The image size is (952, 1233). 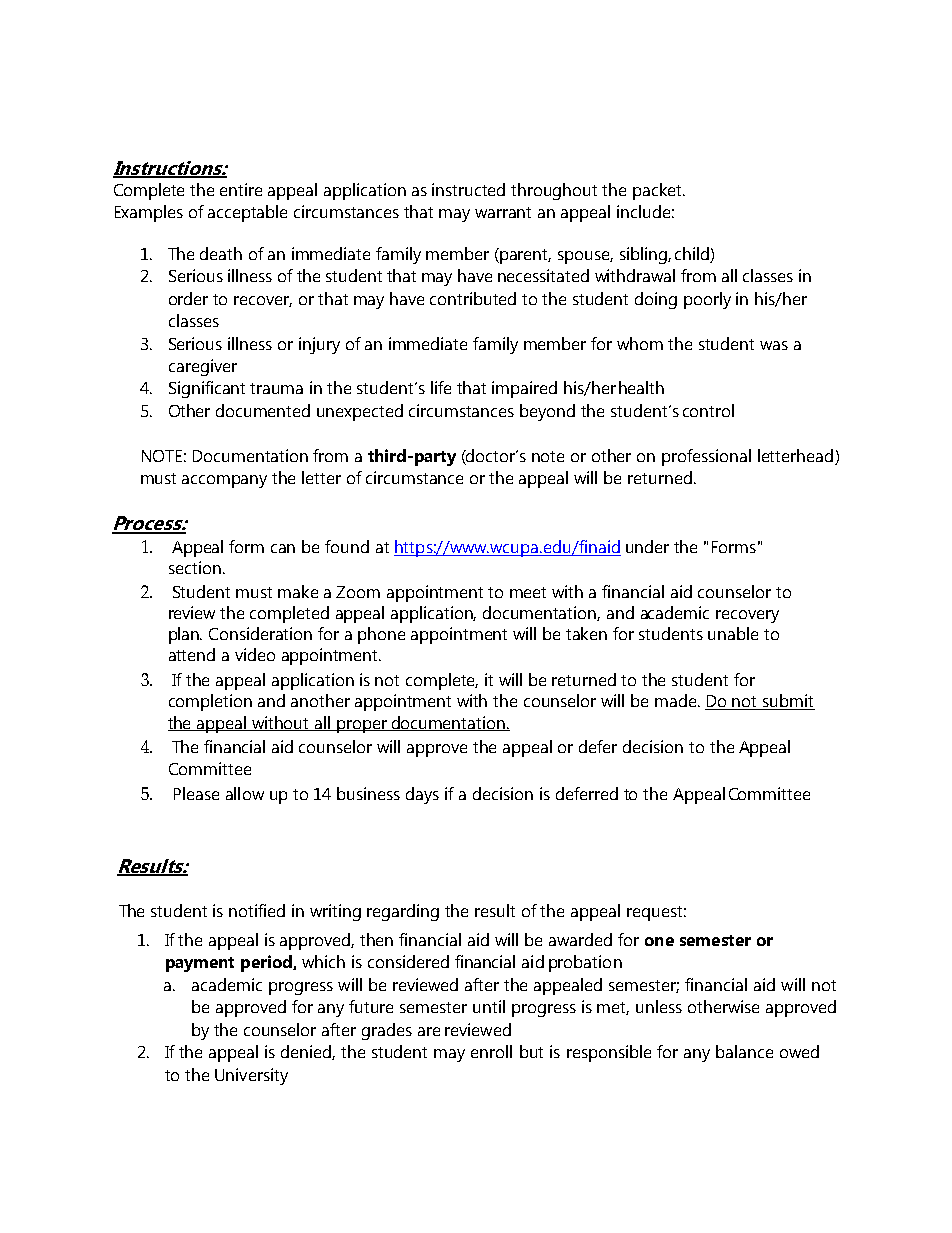 I want to click on packet, so click(x=658, y=191).
